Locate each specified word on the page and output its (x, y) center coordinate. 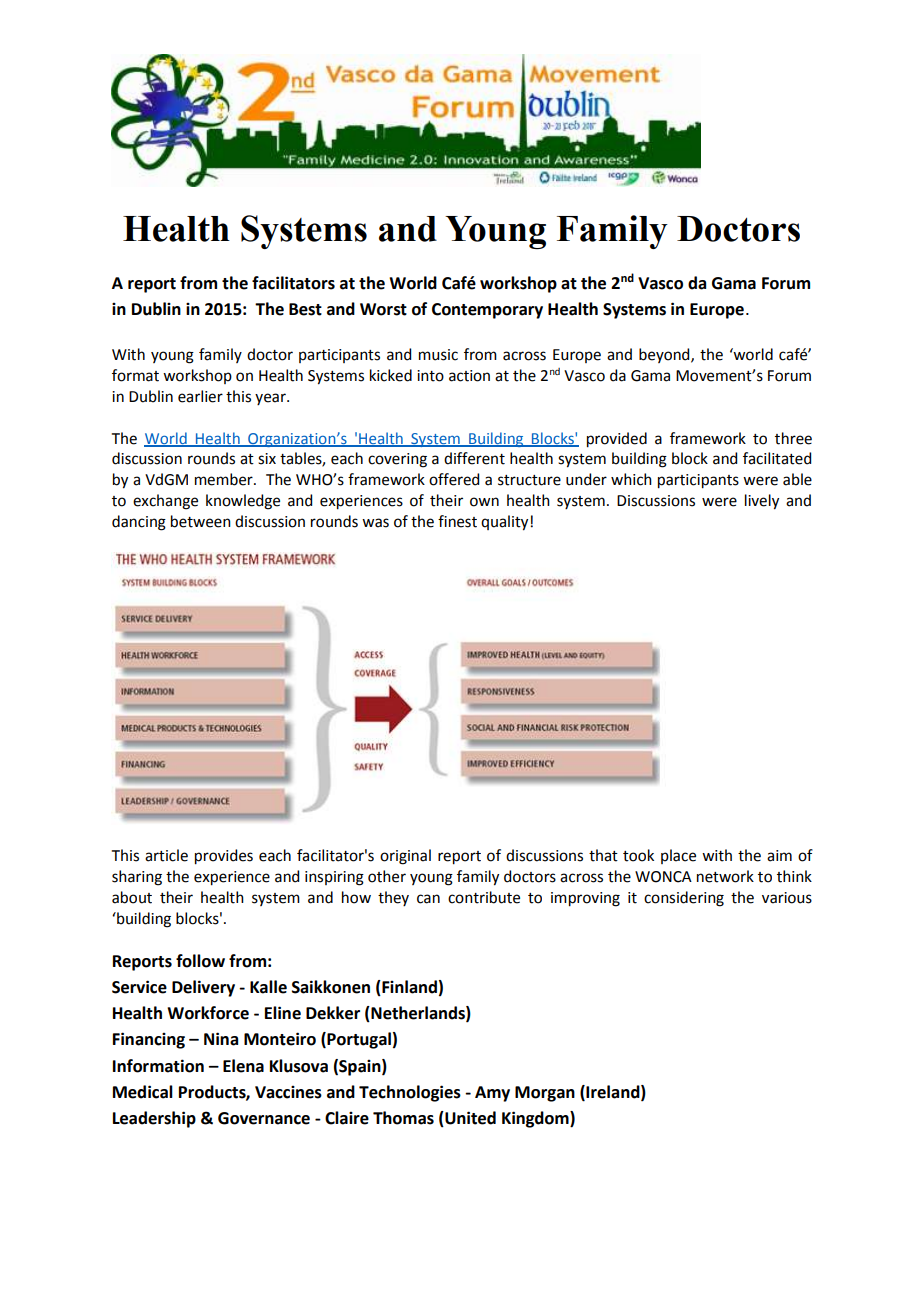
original (405, 857)
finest (457, 521)
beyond (665, 355)
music (438, 355)
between (201, 521)
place (678, 856)
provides (224, 857)
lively (762, 502)
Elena (243, 1066)
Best (305, 309)
